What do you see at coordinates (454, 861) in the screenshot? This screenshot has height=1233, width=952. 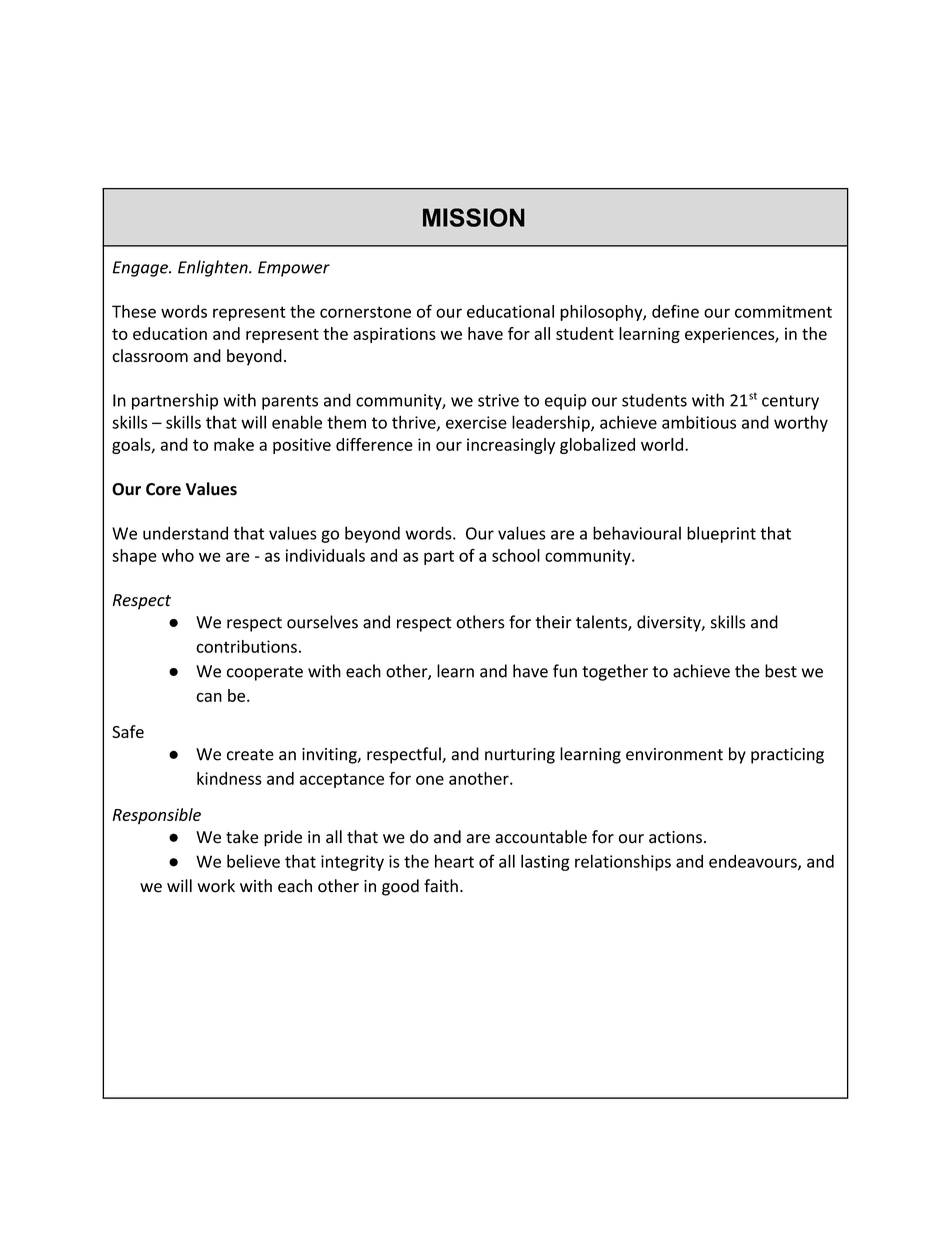 I see `heart` at bounding box center [454, 861].
